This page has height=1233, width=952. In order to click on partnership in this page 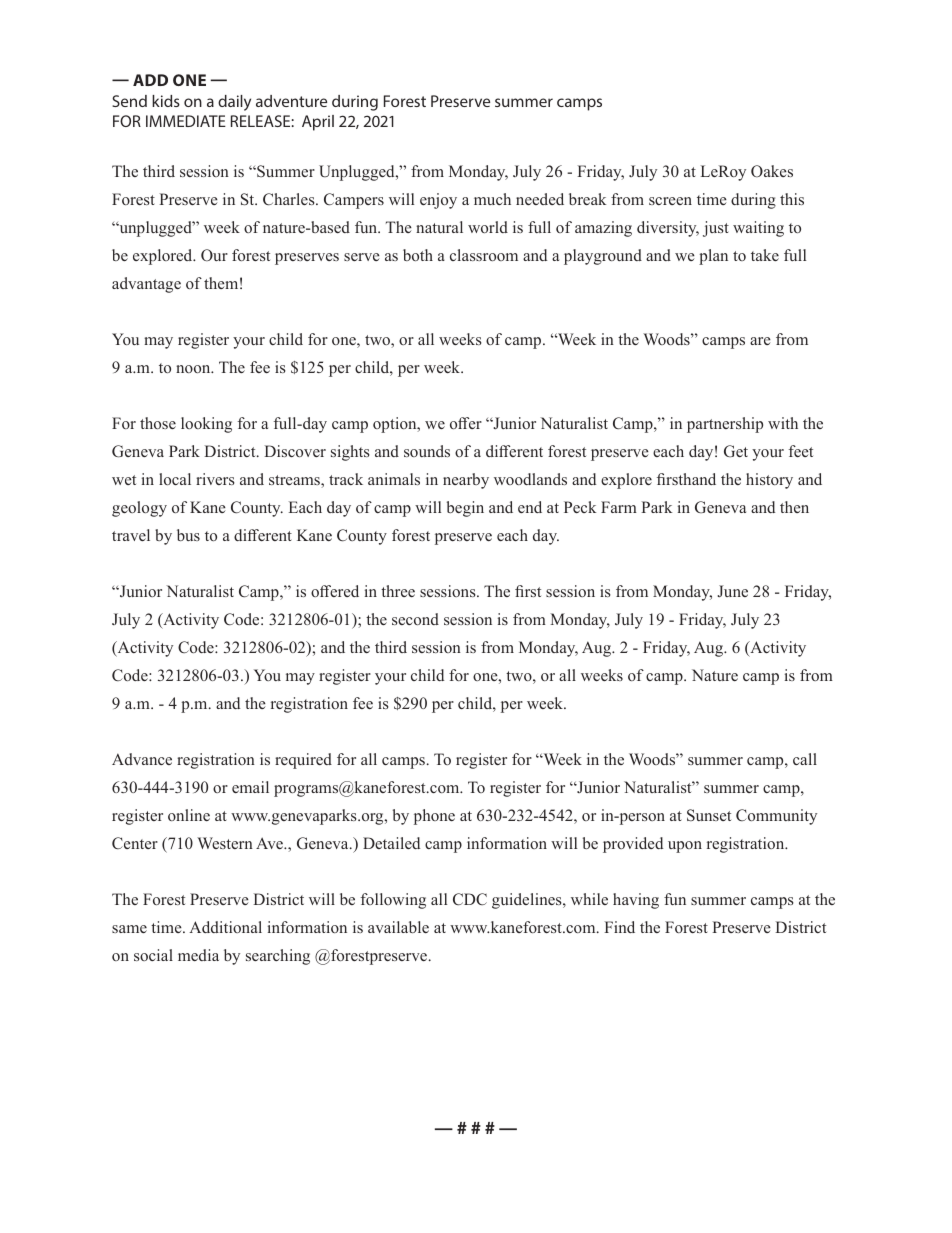, I will do `click(725, 425)`.
